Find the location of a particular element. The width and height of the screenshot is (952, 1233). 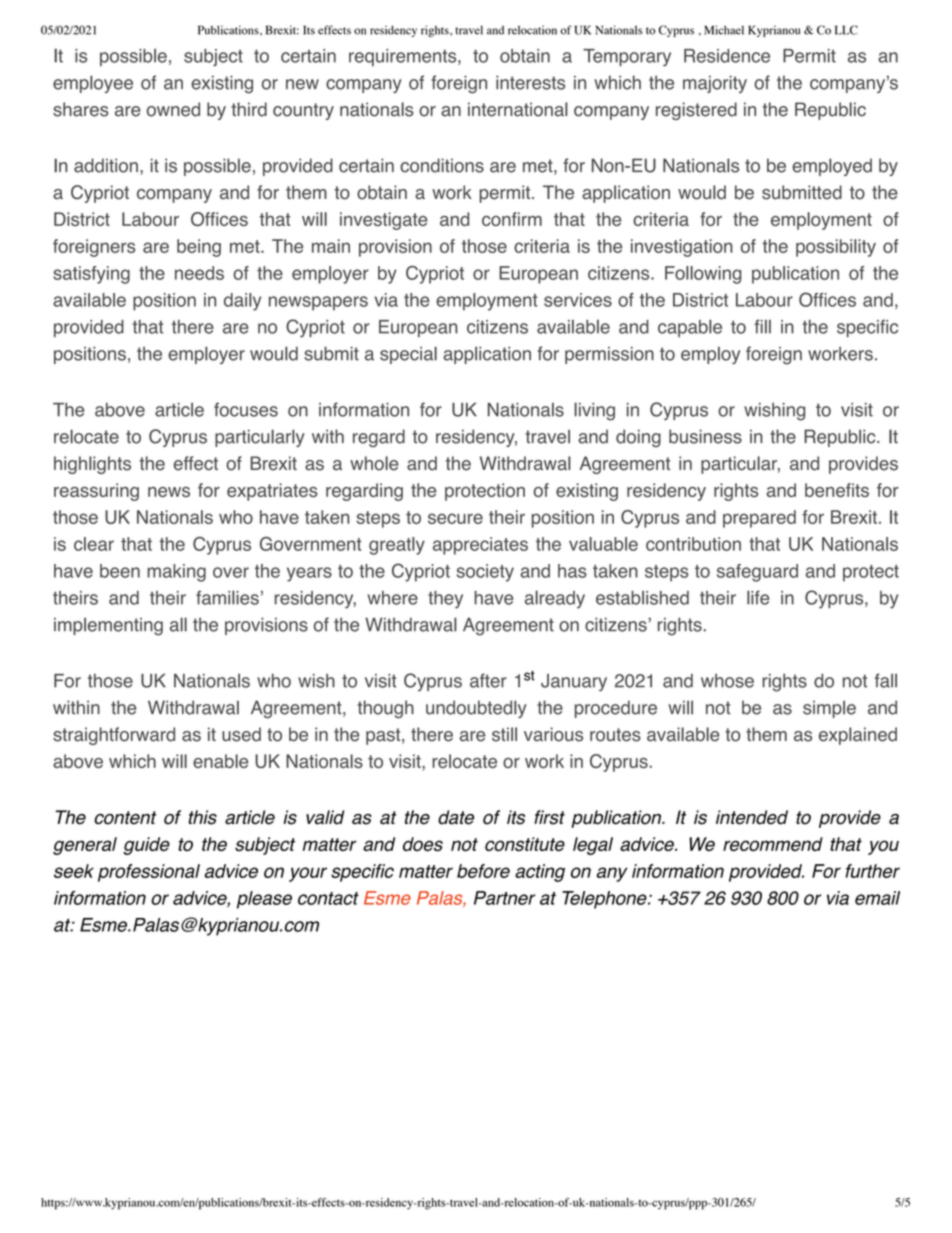

before is located at coordinates (483, 871).
